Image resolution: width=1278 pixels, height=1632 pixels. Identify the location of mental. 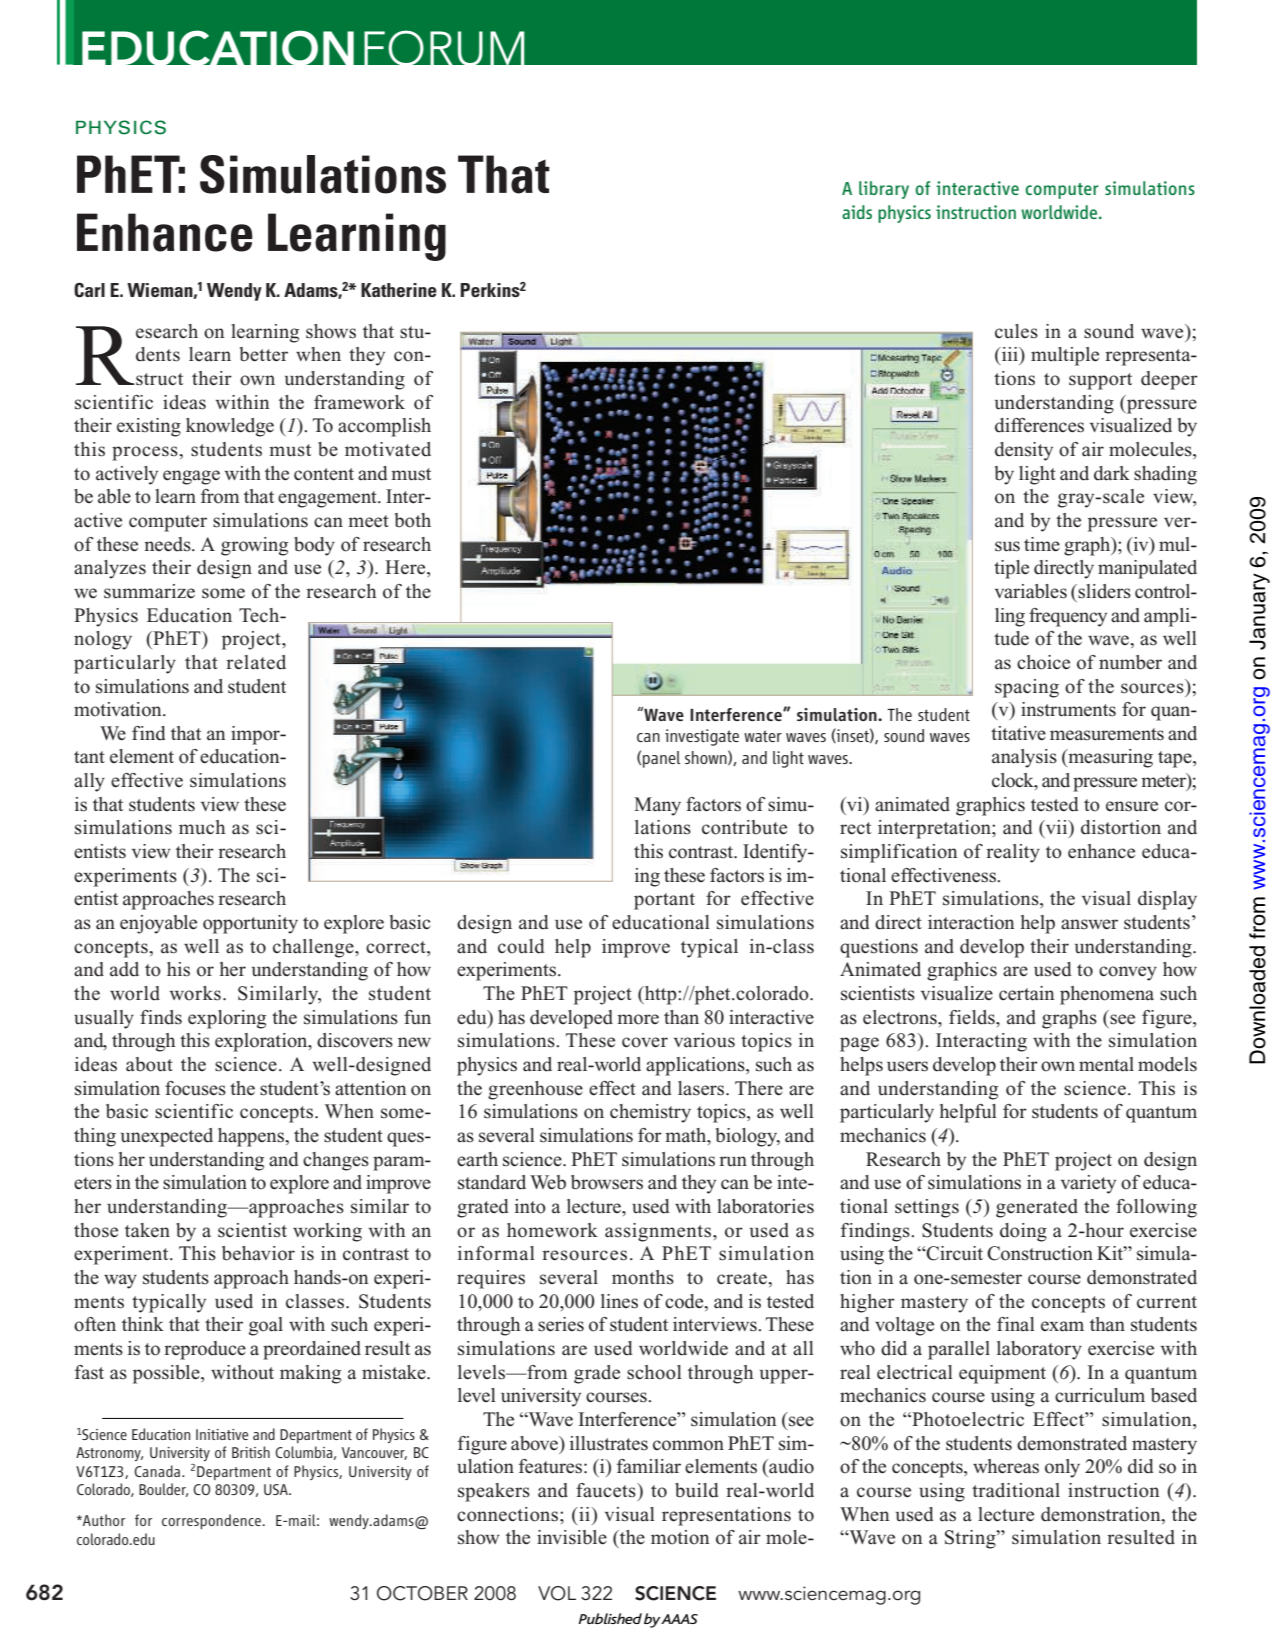
(1106, 1064).
